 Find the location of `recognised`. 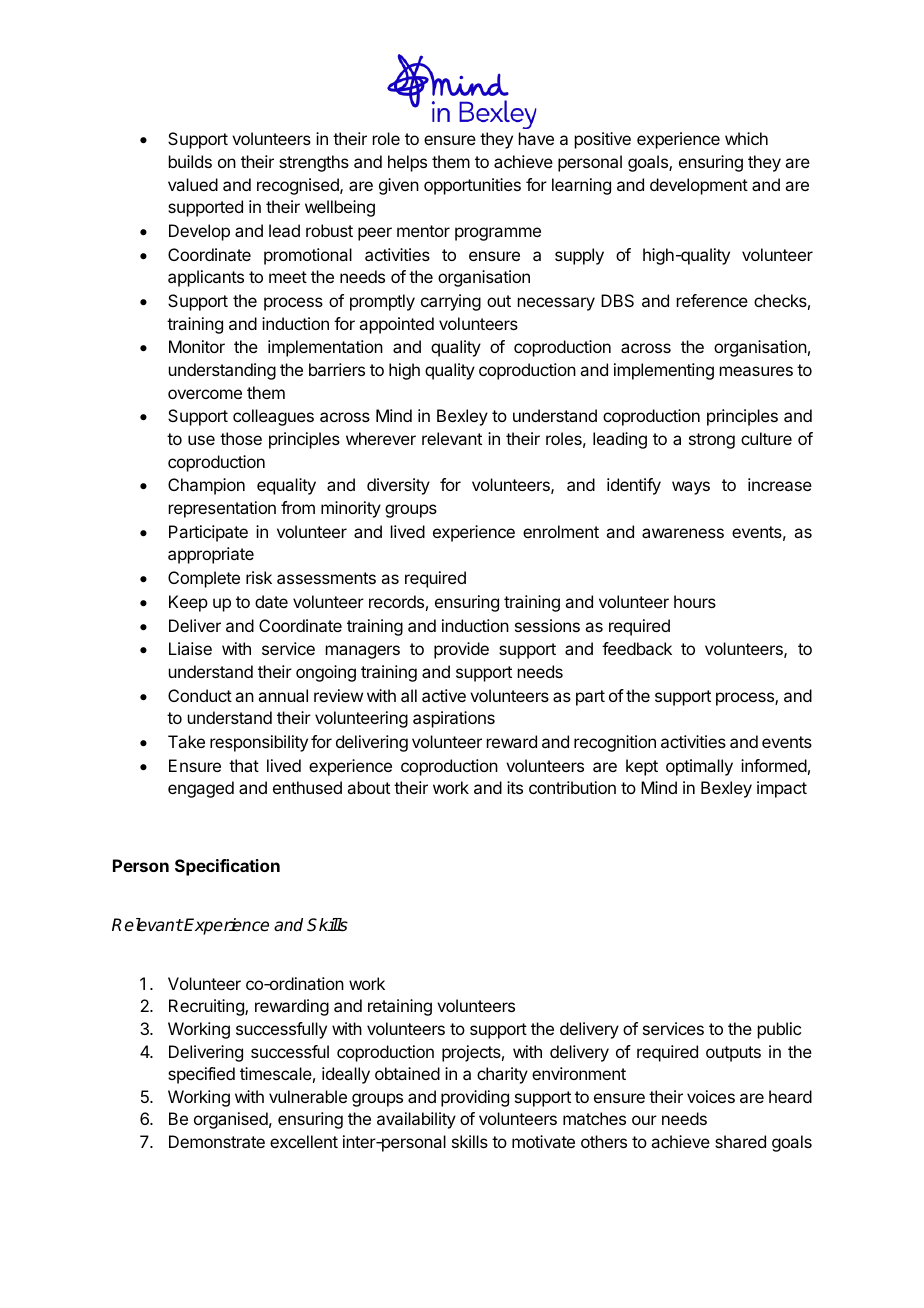

recognised is located at coordinates (299, 186).
